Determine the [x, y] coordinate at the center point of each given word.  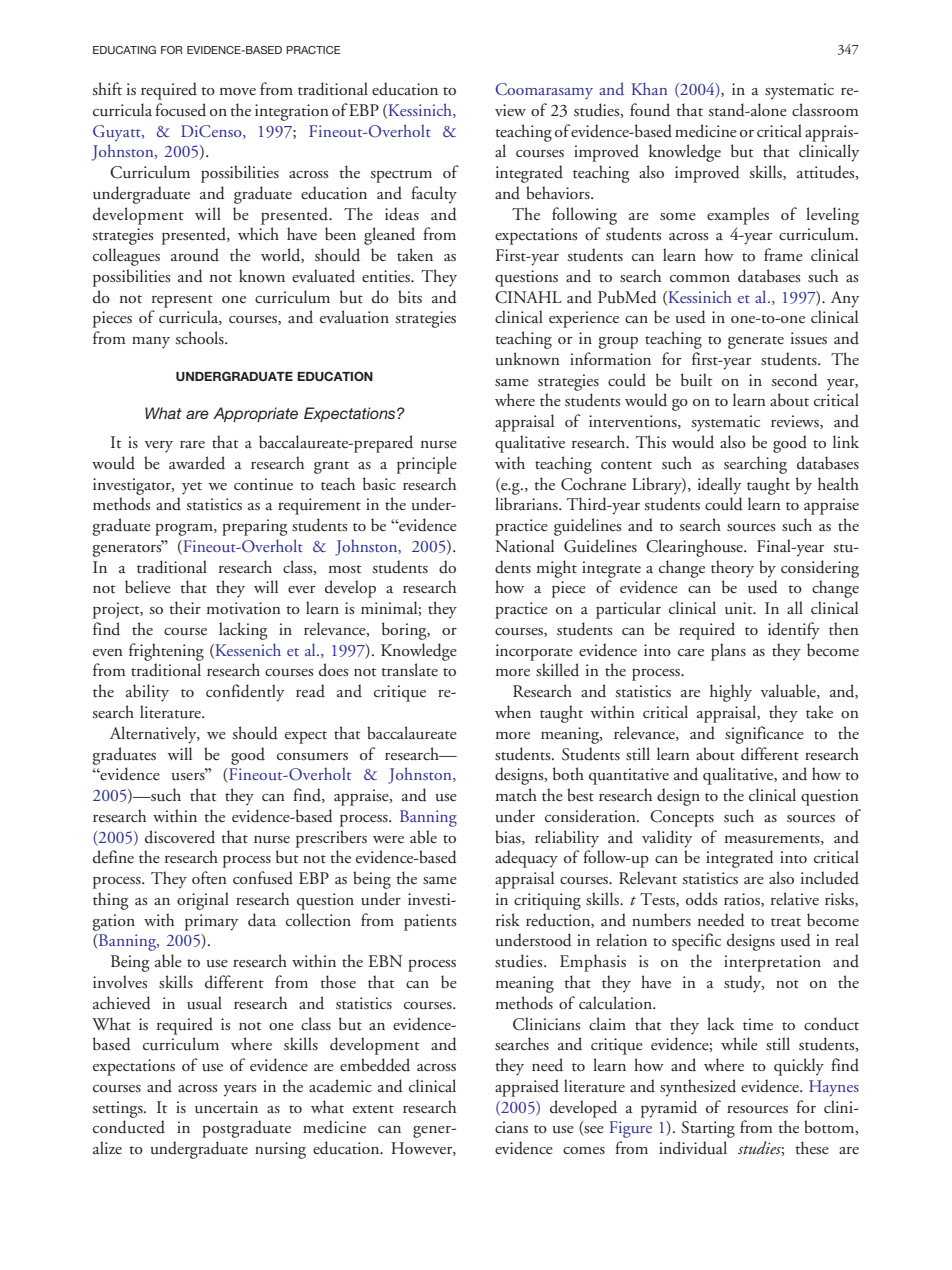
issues [809, 338]
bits [410, 297]
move [238, 91]
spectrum [401, 176]
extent [373, 1109]
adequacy [526, 859]
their [185, 608]
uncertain [226, 1107]
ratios [743, 900]
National [524, 545]
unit [740, 608]
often [209, 877]
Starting [708, 1129]
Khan [649, 88]
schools [200, 337]
